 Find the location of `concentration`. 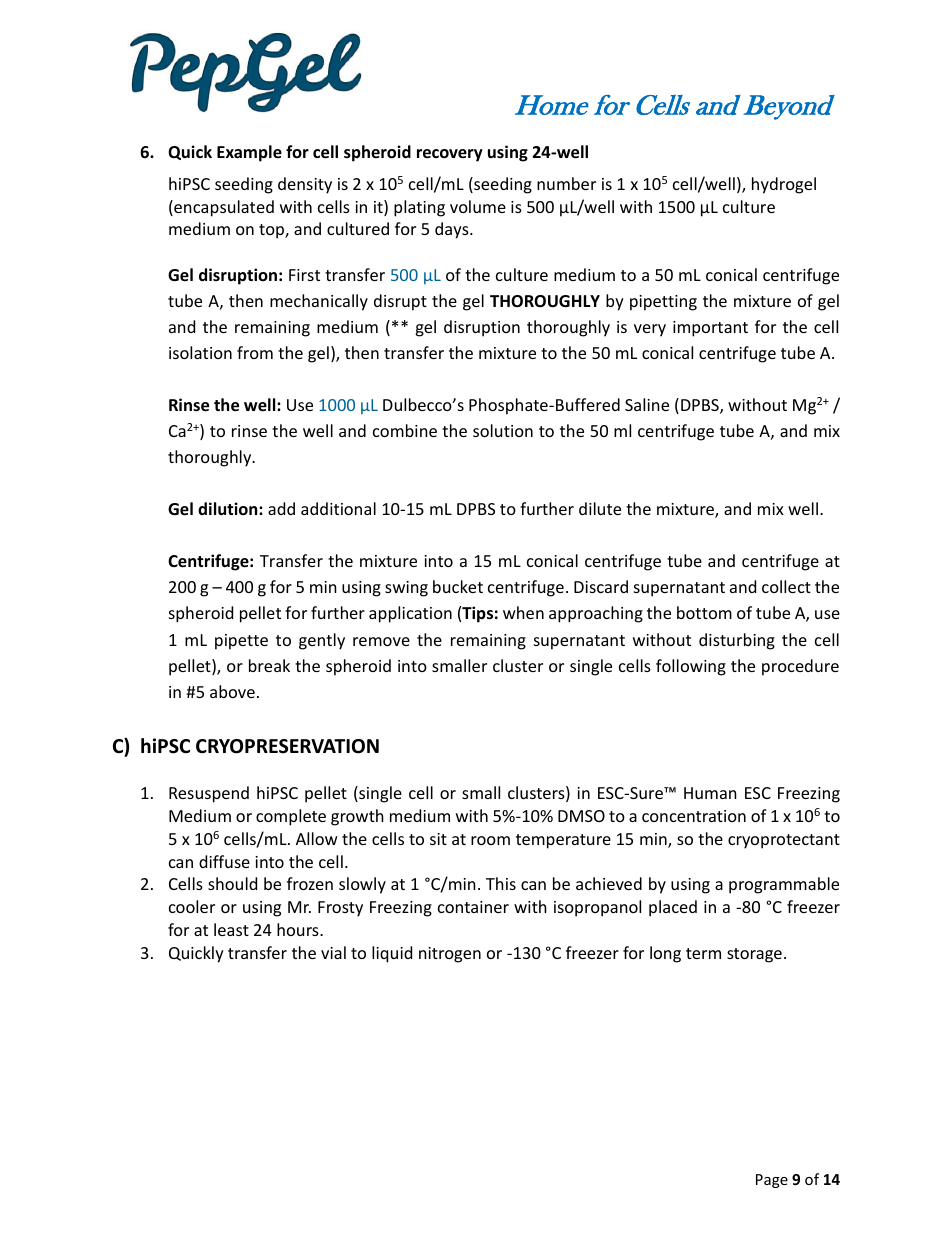

concentration is located at coordinates (694, 816).
